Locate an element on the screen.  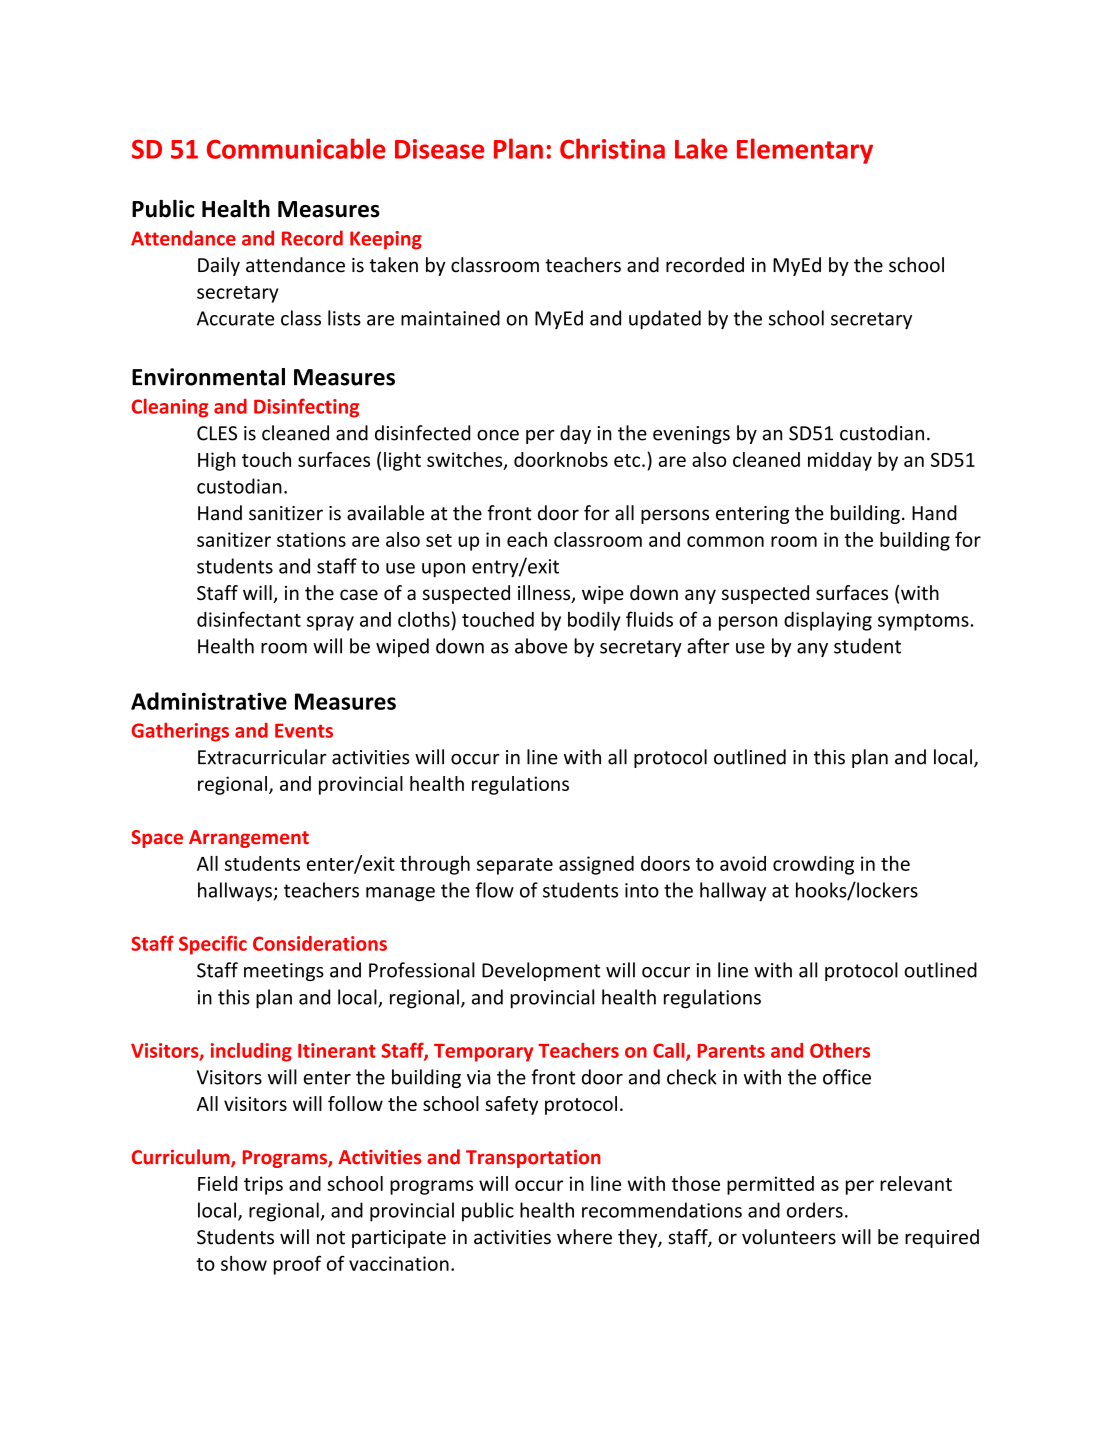
Others is located at coordinates (840, 1050).
